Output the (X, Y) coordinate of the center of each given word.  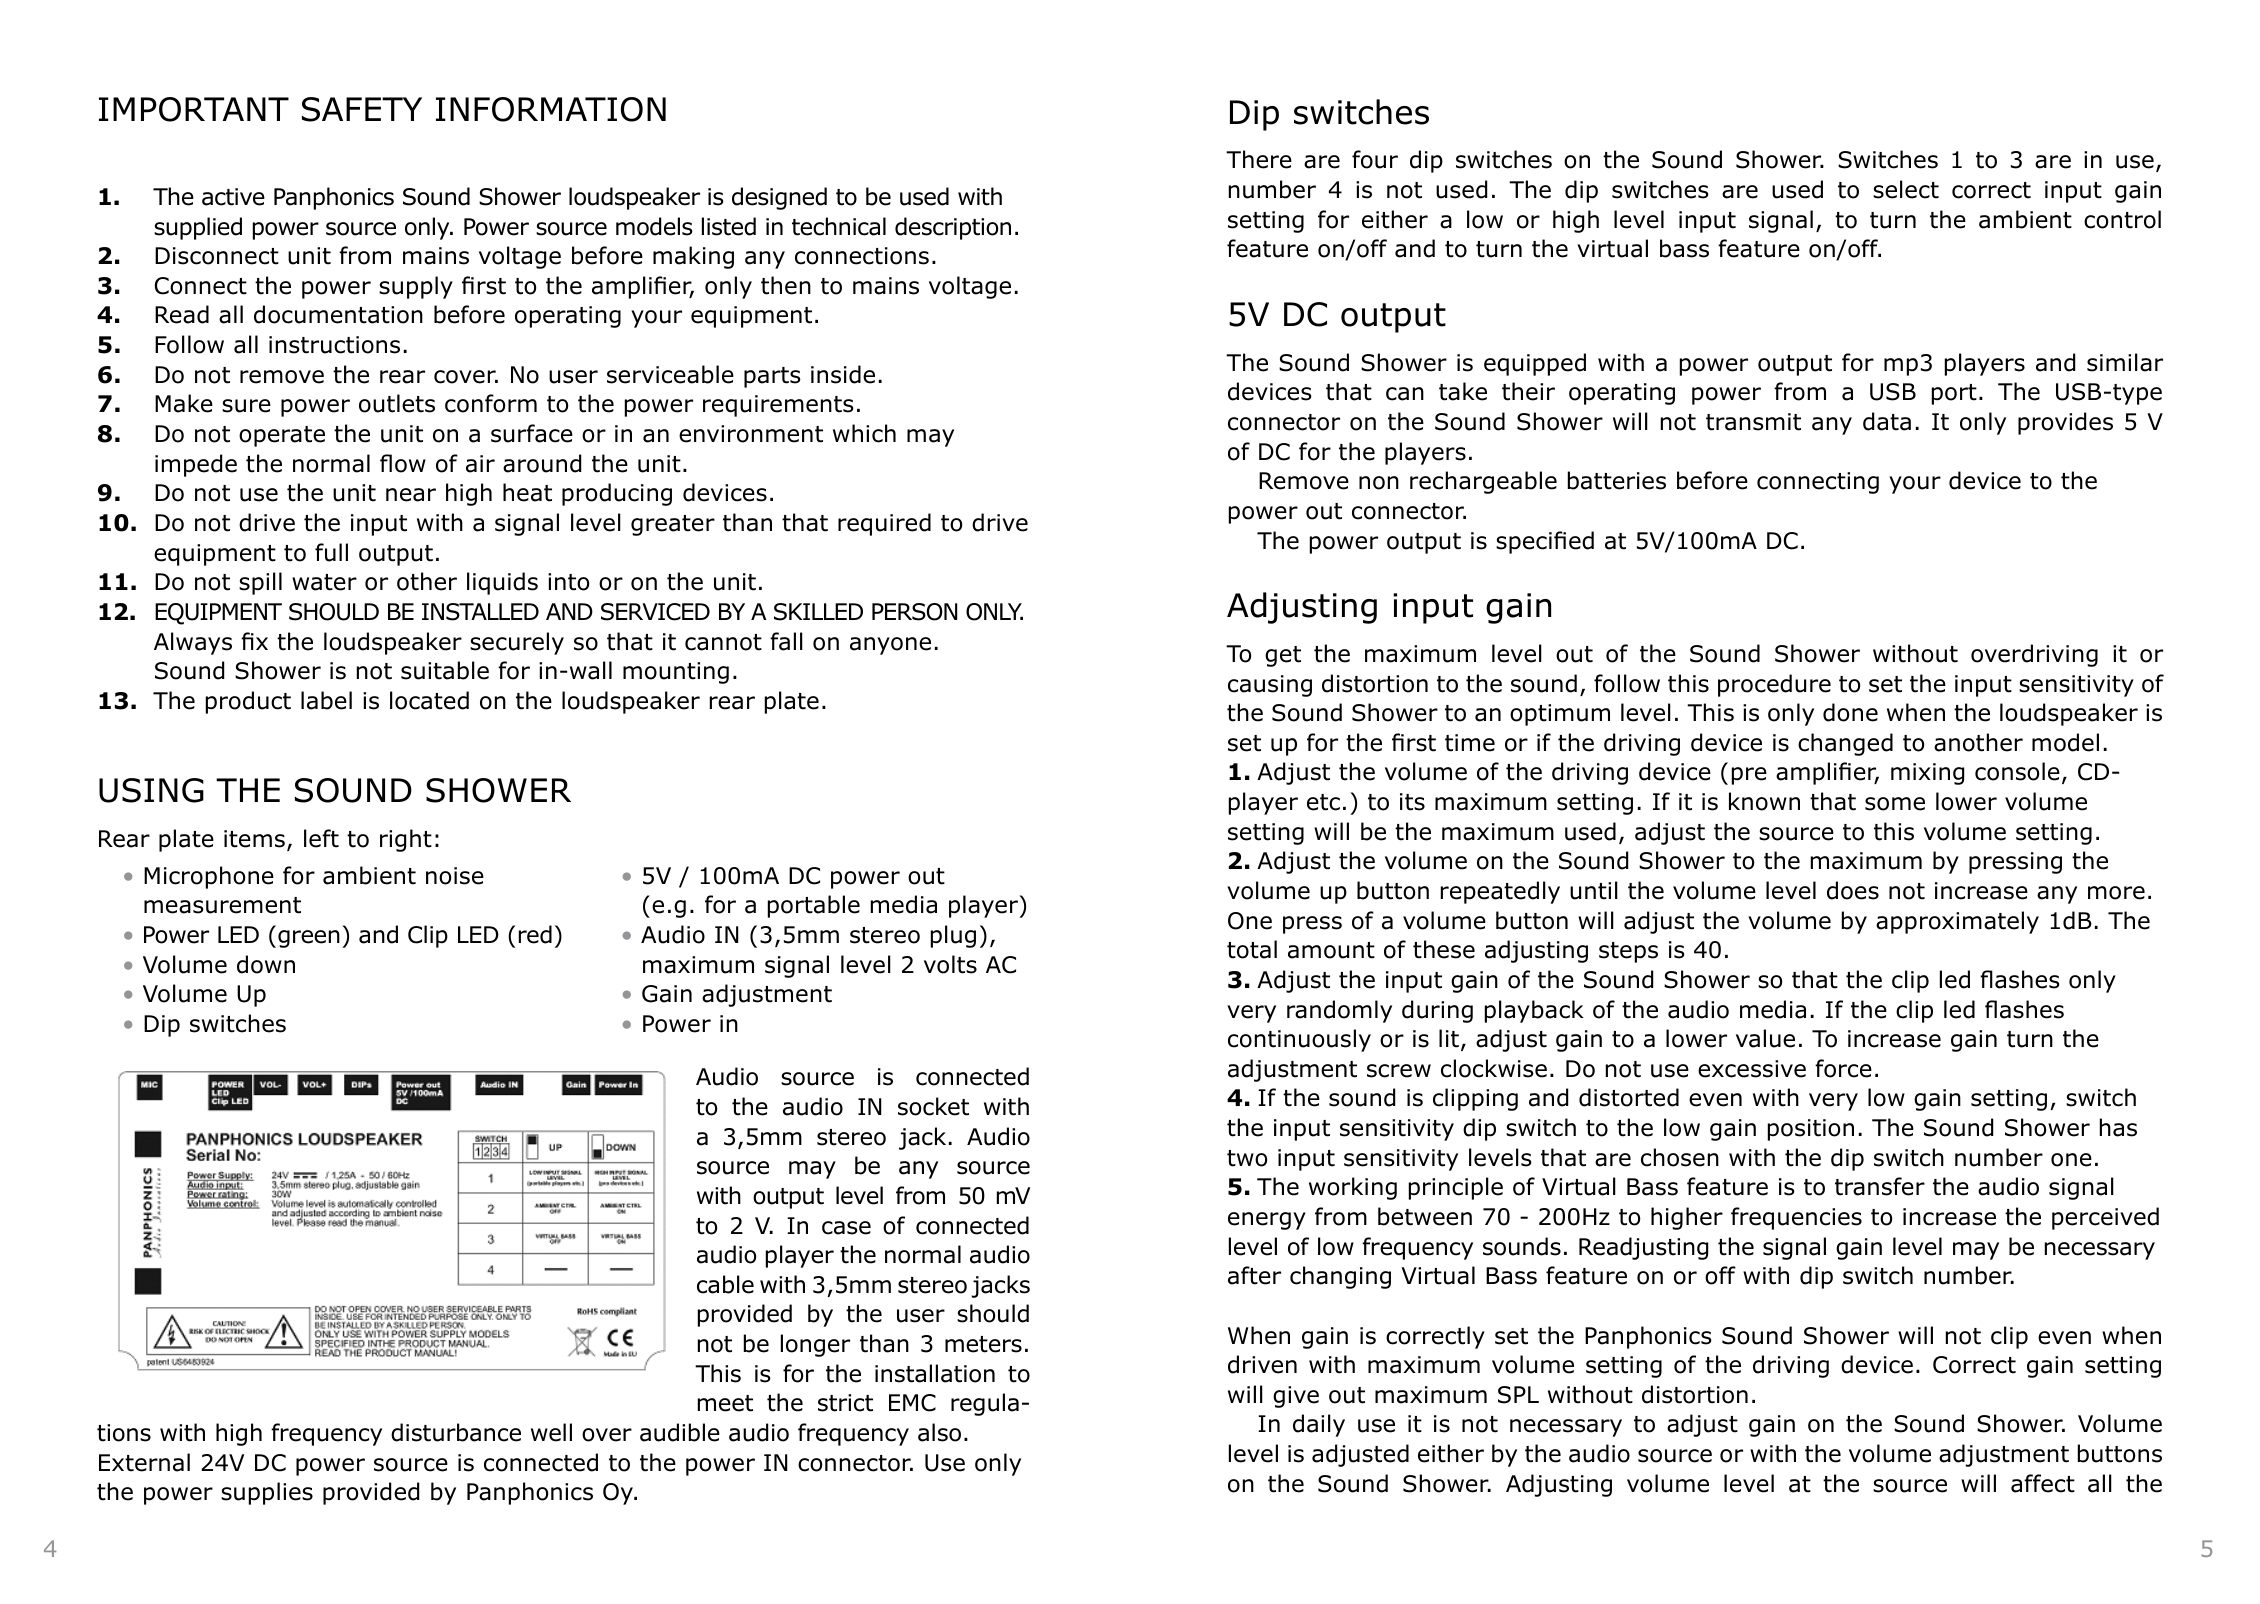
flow (403, 463)
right (406, 840)
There (1259, 159)
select (1906, 189)
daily (1319, 1425)
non (1379, 483)
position (1811, 1130)
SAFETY (362, 109)
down (266, 964)
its (1412, 802)
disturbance (456, 1432)
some (1895, 804)
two (1247, 1158)
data (1887, 421)
